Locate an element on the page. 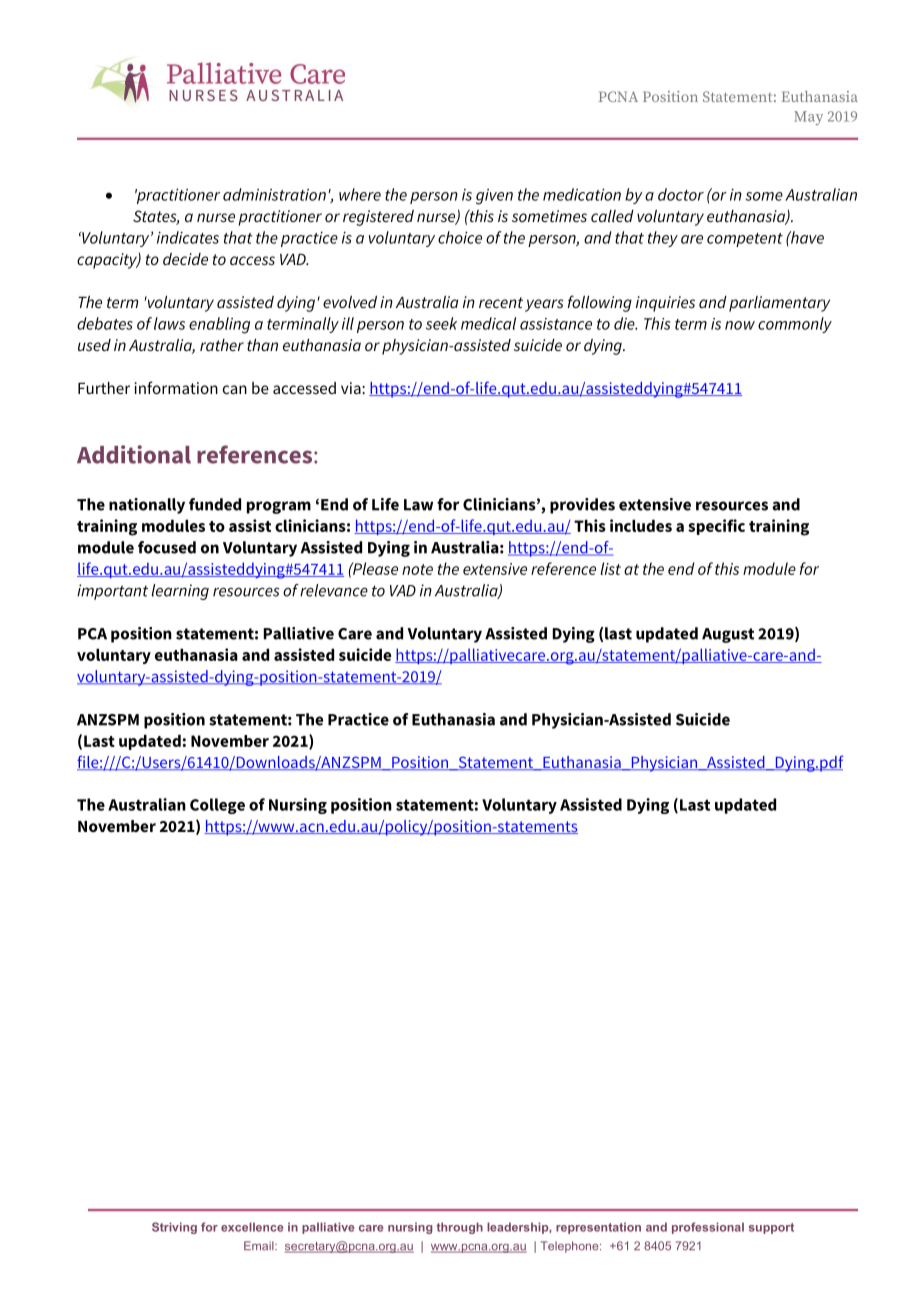 This page has width=924, height=1308. Striving is located at coordinates (174, 1228).
